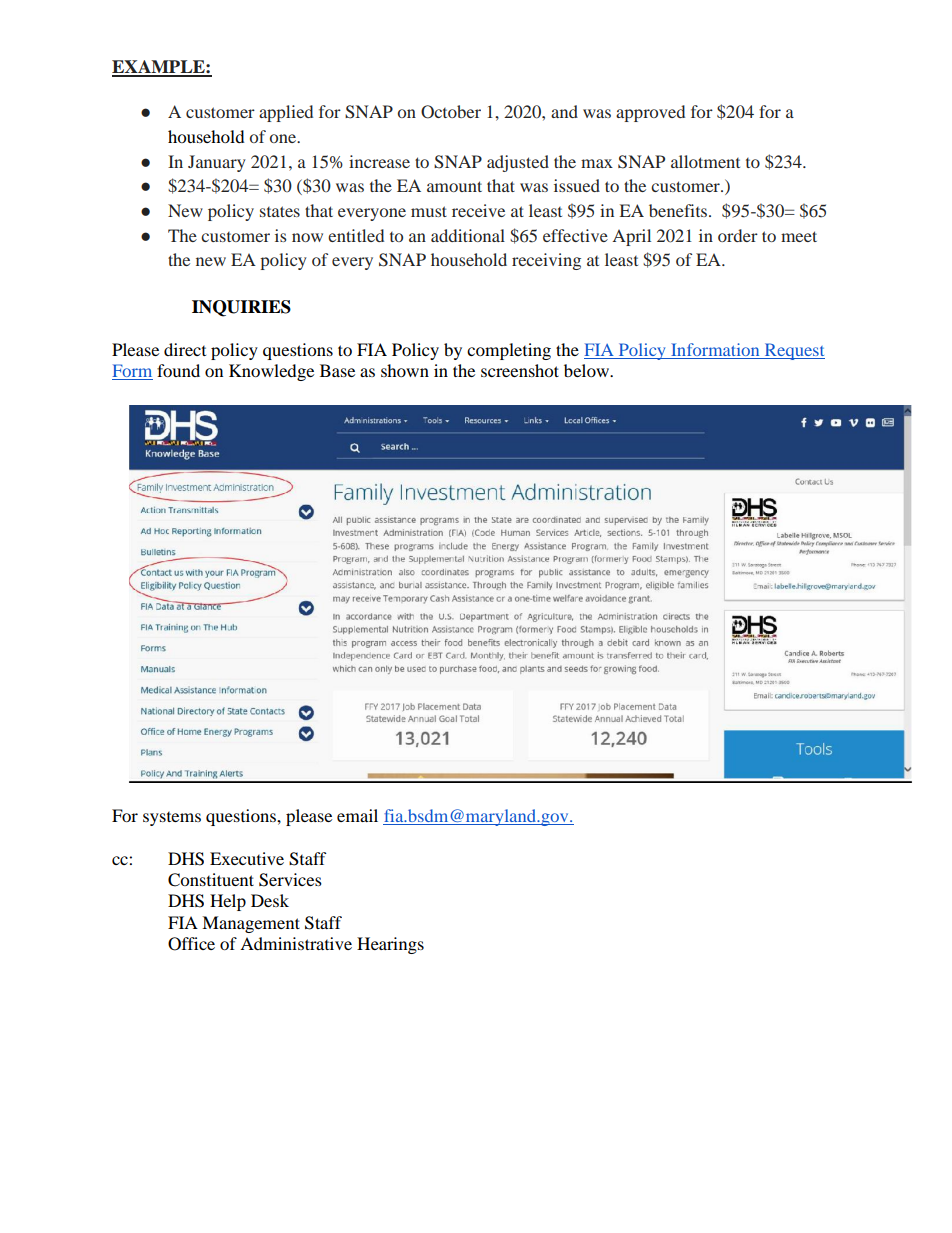 This screenshot has width=952, height=1233. Describe the element at coordinates (520, 370) in the screenshot. I see `screenshot` at that location.
